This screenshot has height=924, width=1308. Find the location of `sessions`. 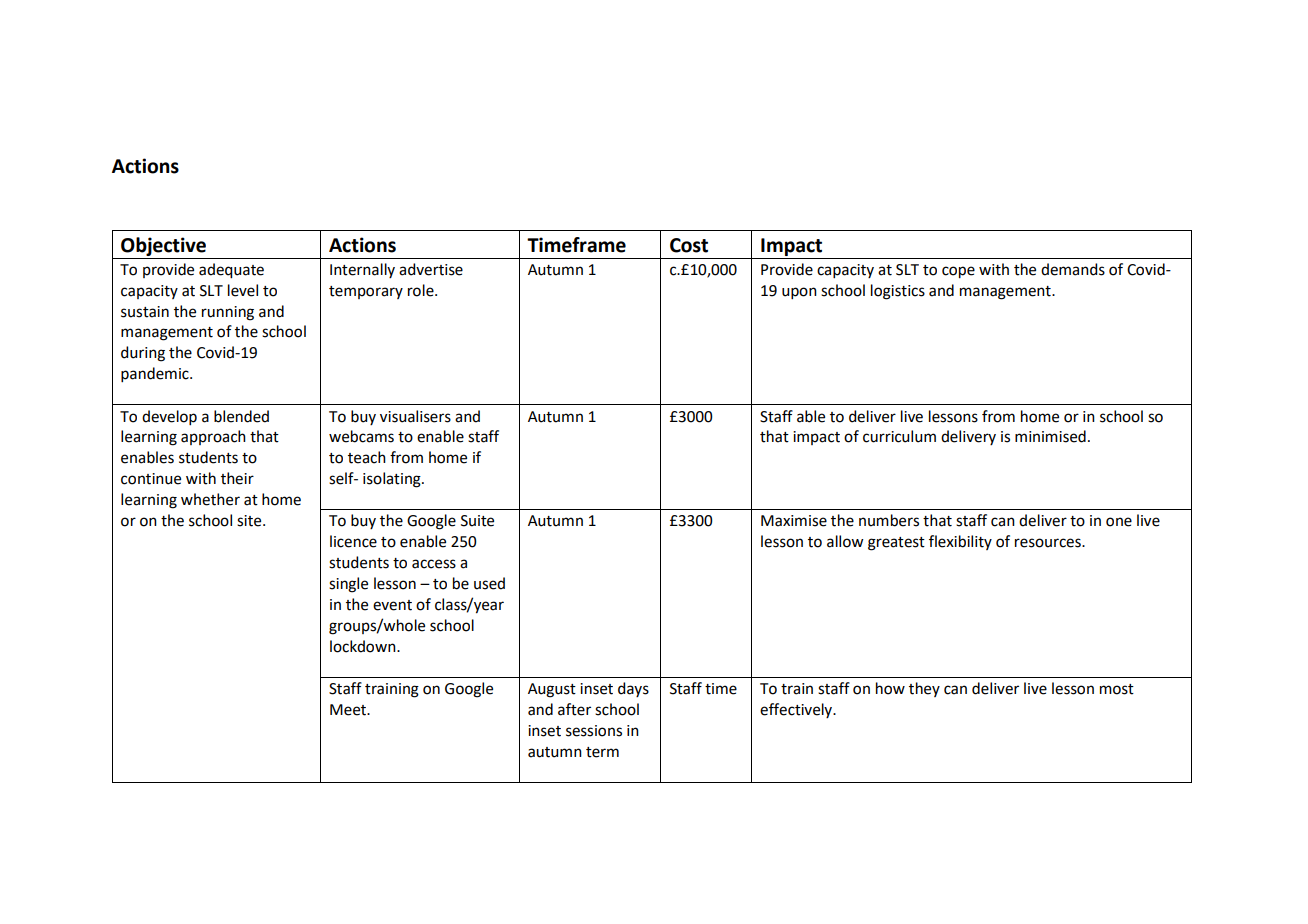

sessions is located at coordinates (594, 731).
